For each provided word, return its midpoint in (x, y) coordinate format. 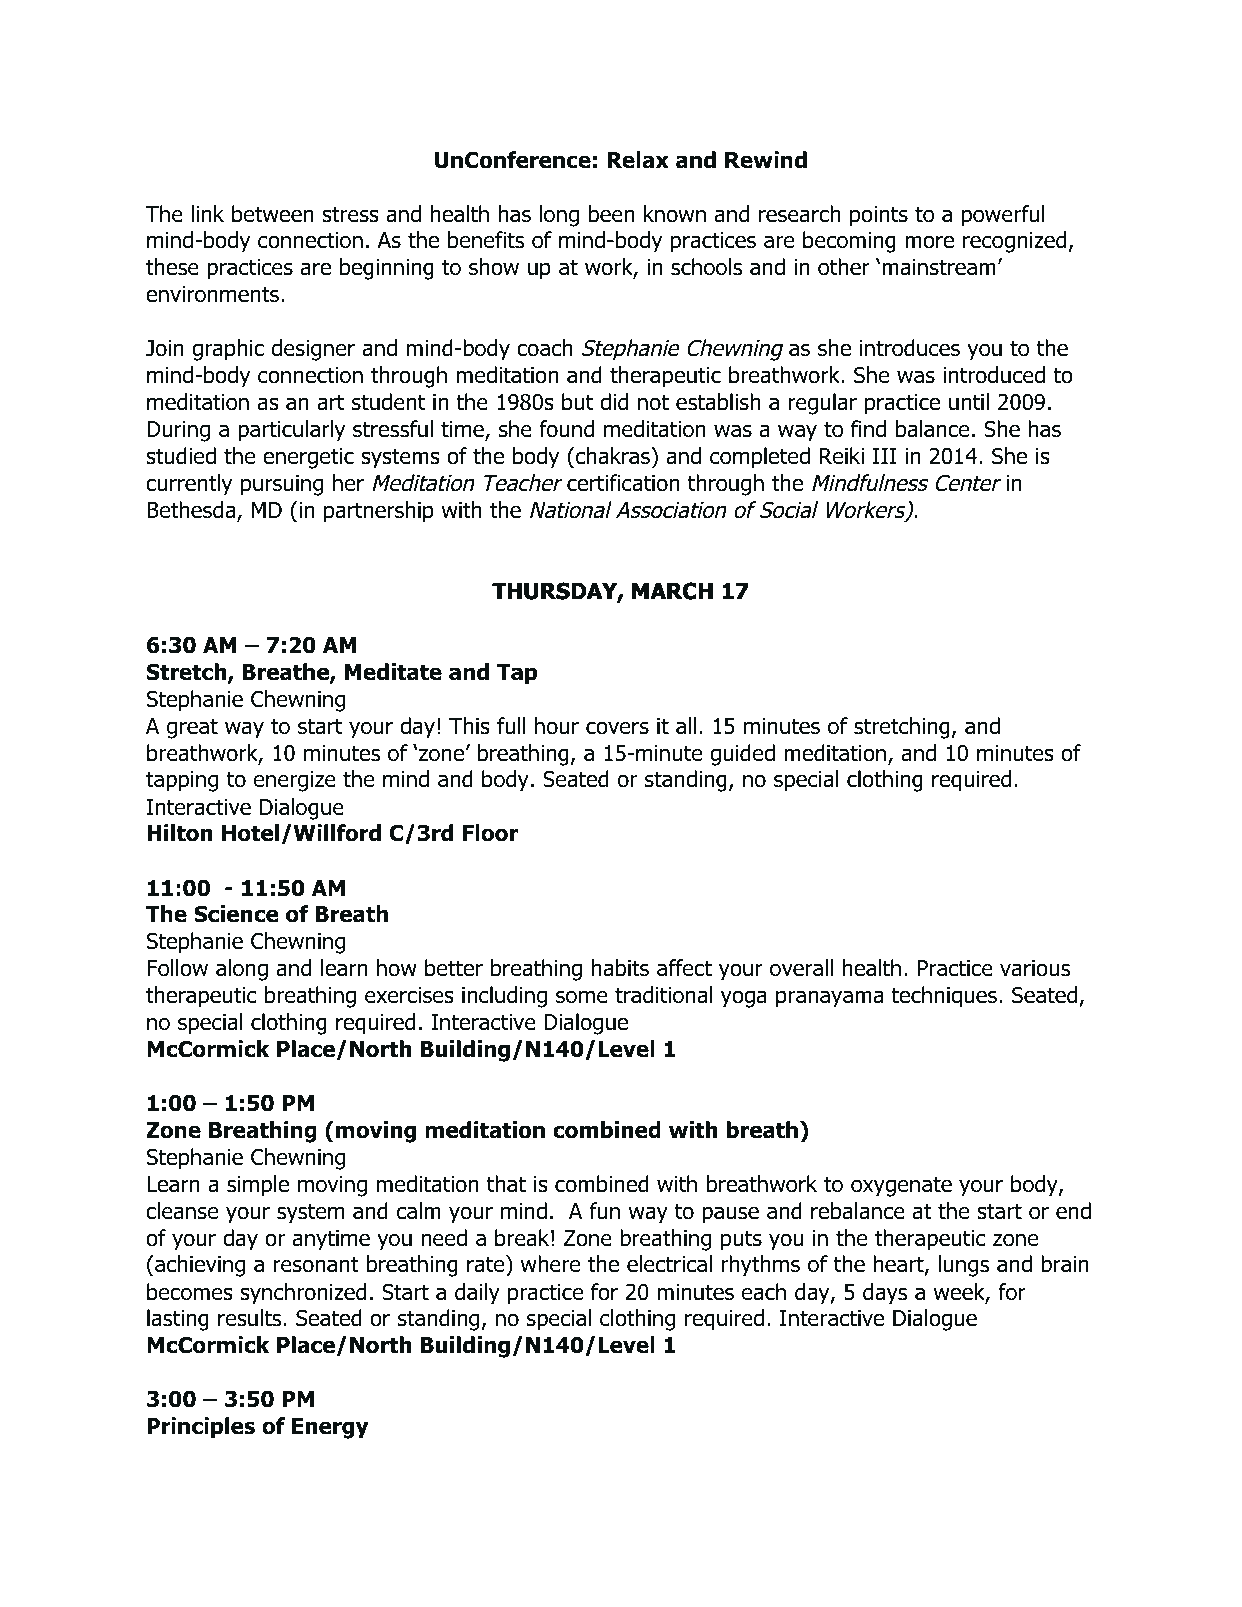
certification (623, 483)
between (273, 214)
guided (742, 755)
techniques (945, 997)
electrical (669, 1264)
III (884, 456)
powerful (1003, 216)
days (885, 1294)
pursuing (282, 485)
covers (617, 728)
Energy (330, 1428)
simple (258, 1186)
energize (295, 781)
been (611, 214)
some (582, 997)
